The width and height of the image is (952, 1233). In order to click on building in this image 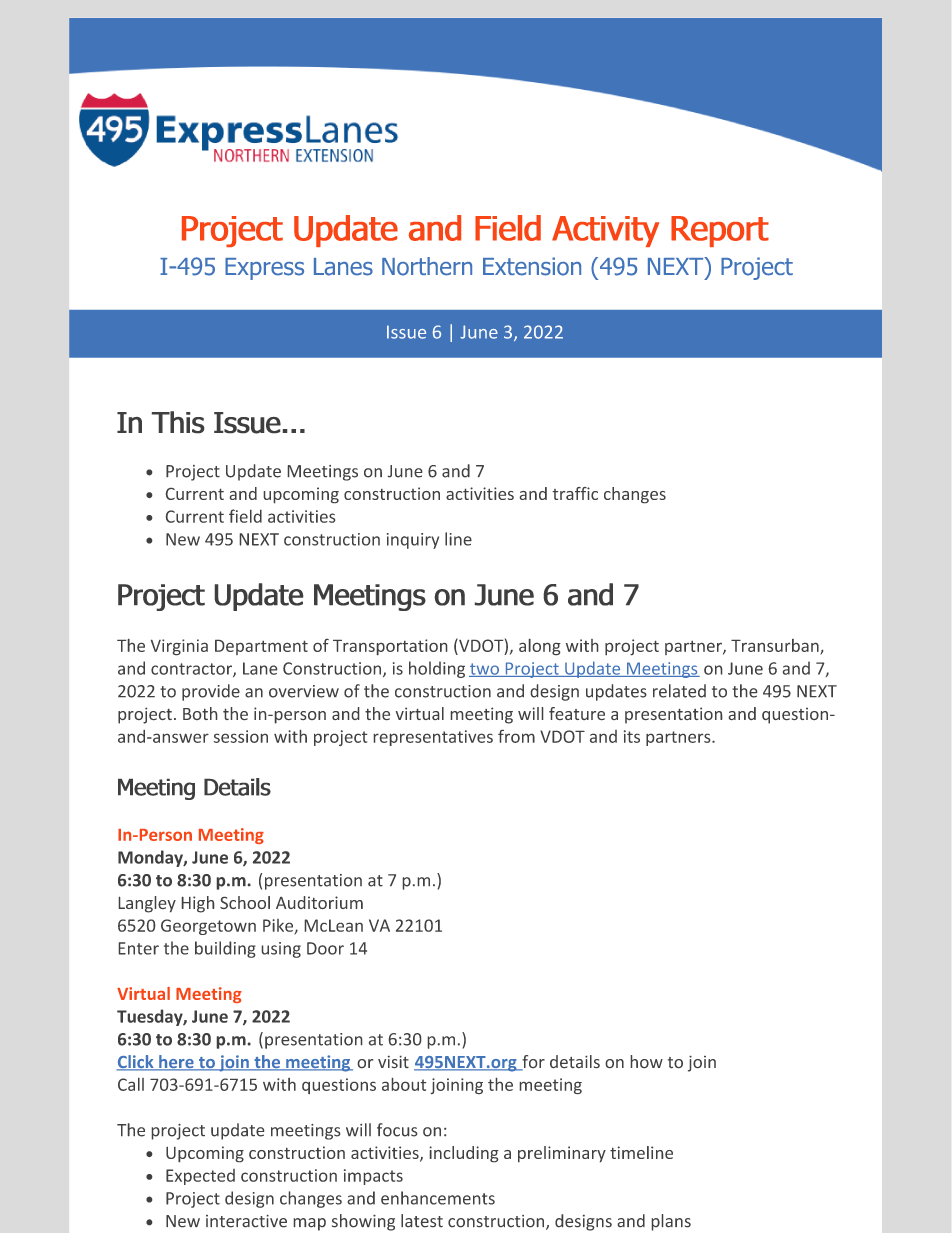, I will do `click(225, 949)`.
